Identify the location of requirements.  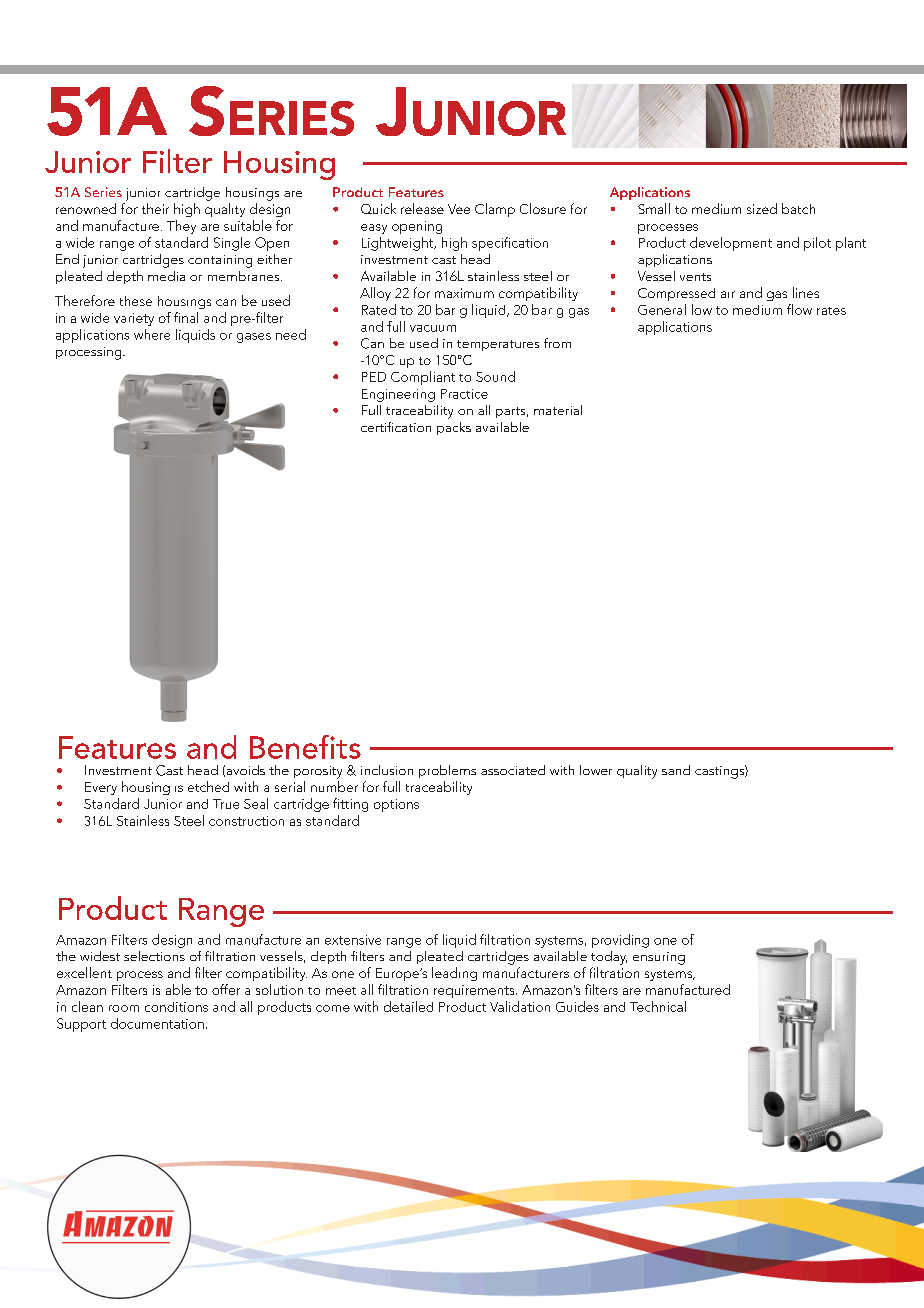
(475, 991).
